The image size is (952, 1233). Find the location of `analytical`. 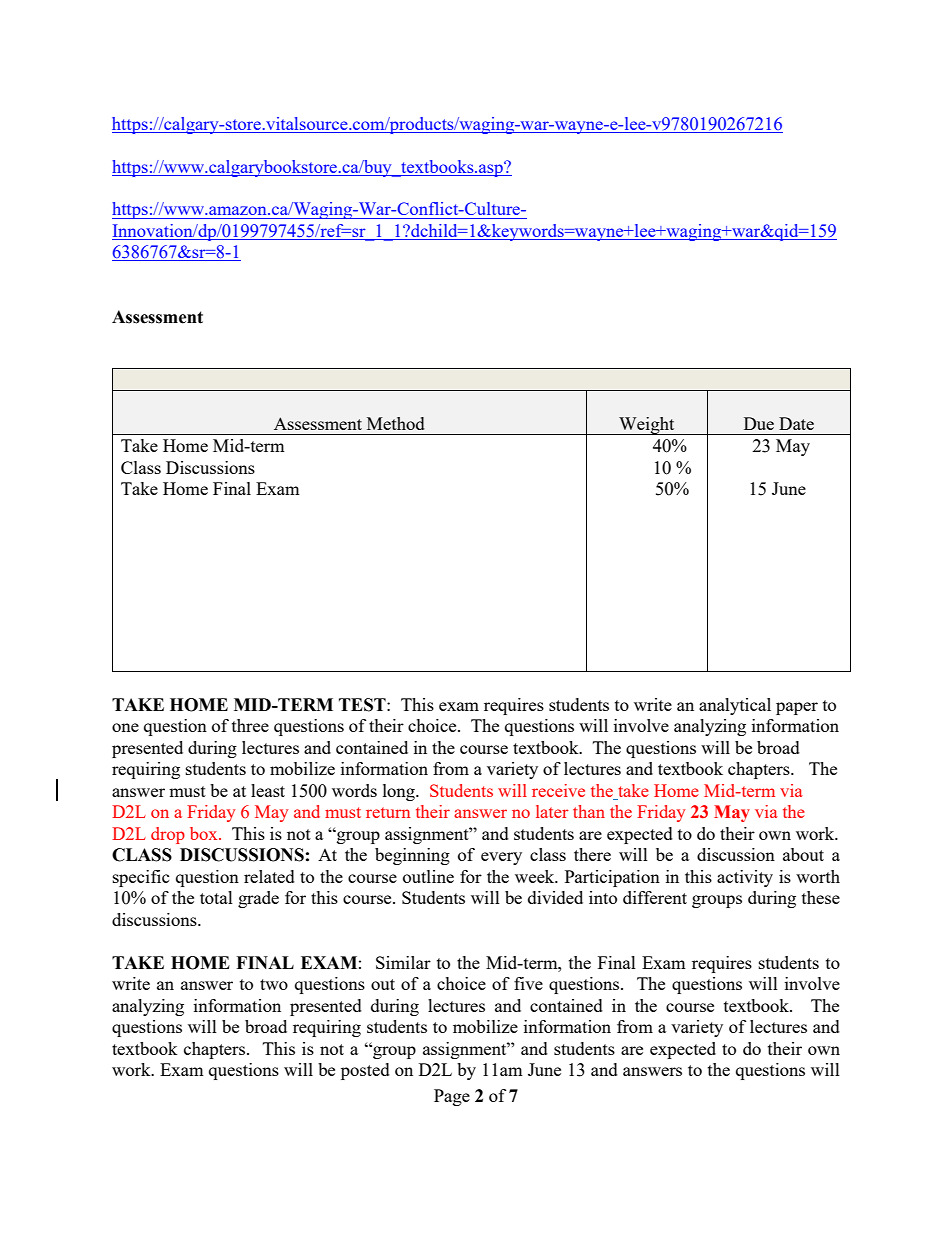

analytical is located at coordinates (735, 706).
